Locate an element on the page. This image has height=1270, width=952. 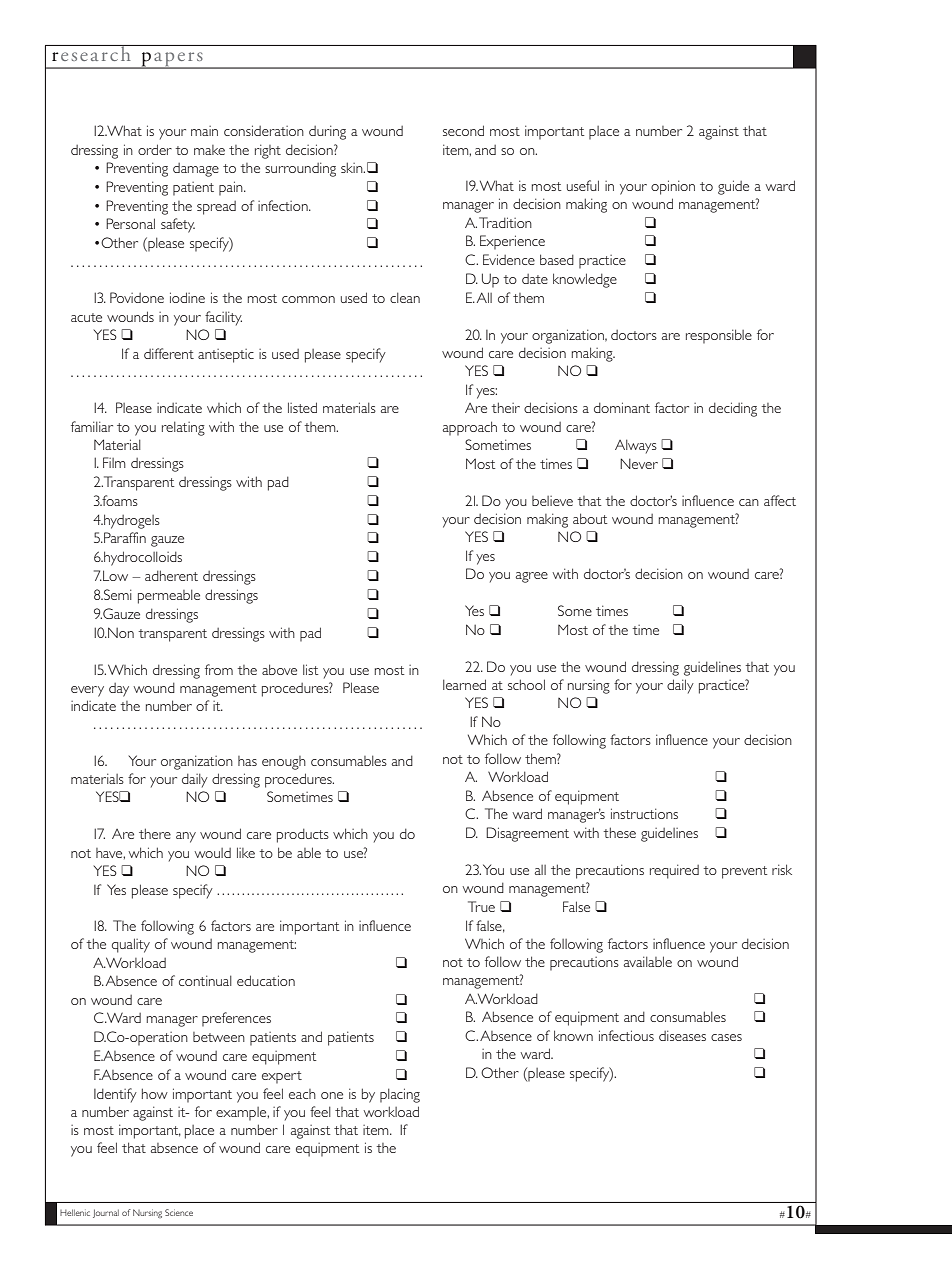
True is located at coordinates (481, 906).
